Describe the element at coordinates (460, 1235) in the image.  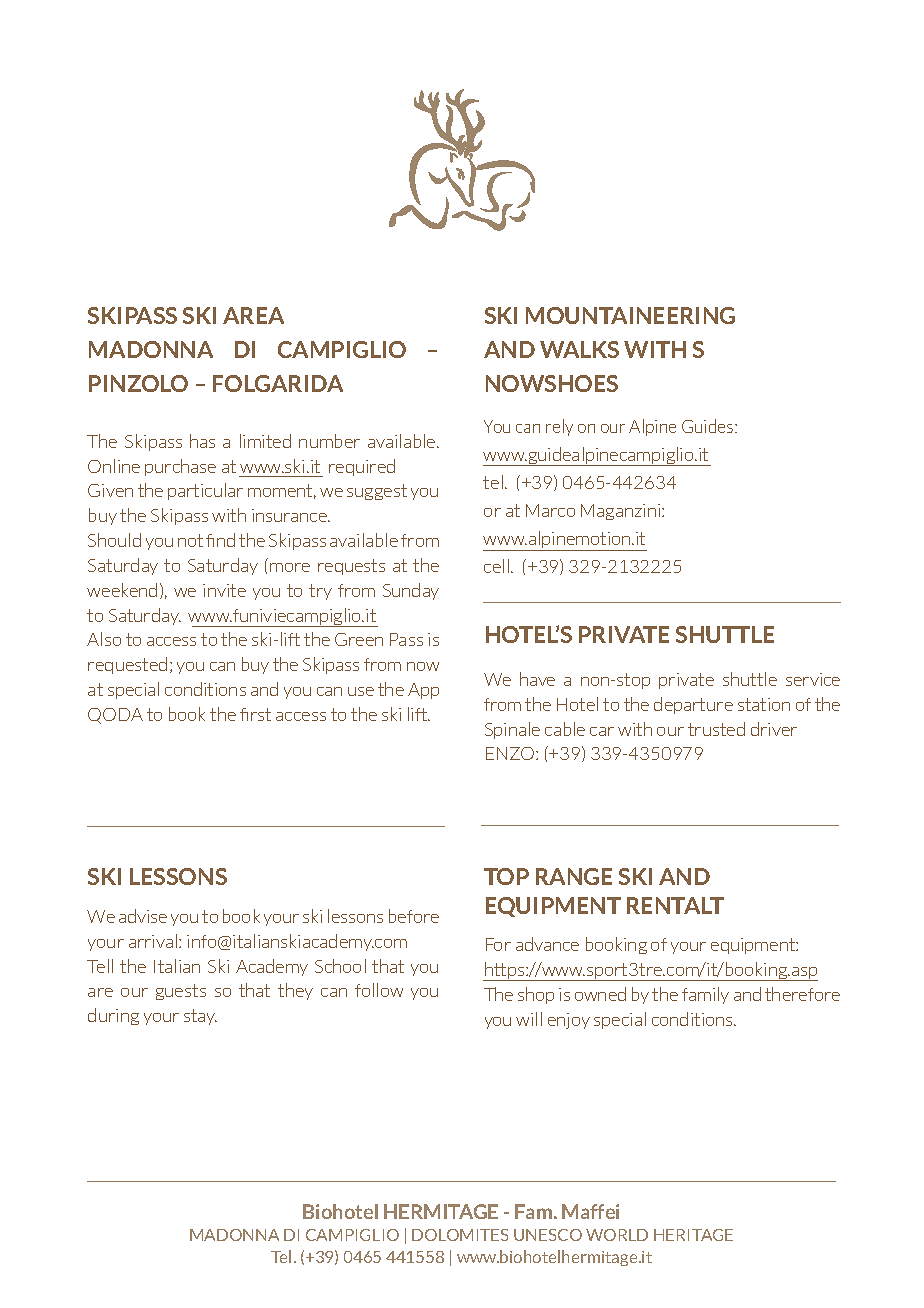
I see `DOLOMITES` at that location.
